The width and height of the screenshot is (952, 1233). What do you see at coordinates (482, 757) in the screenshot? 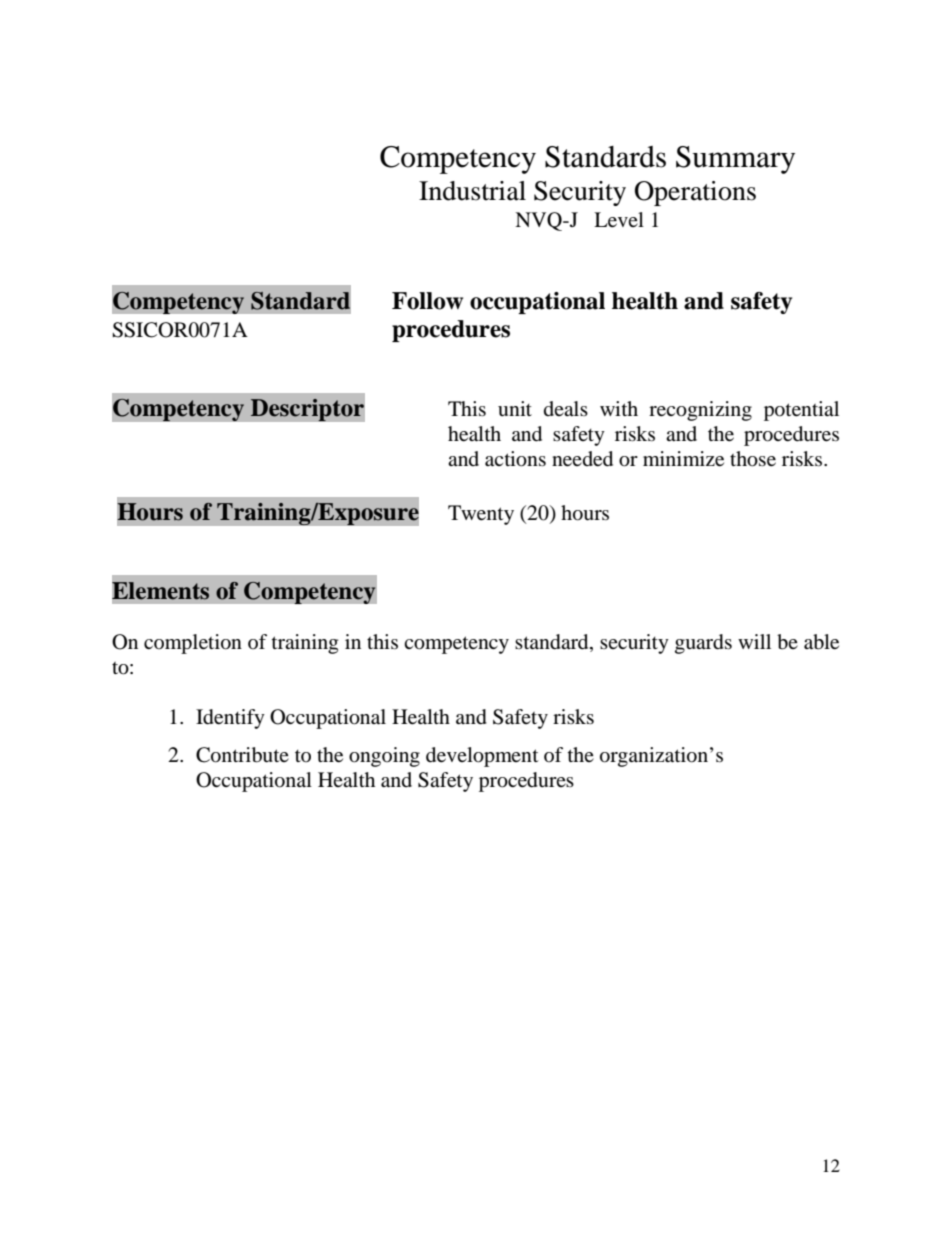
I see `development` at bounding box center [482, 757].
